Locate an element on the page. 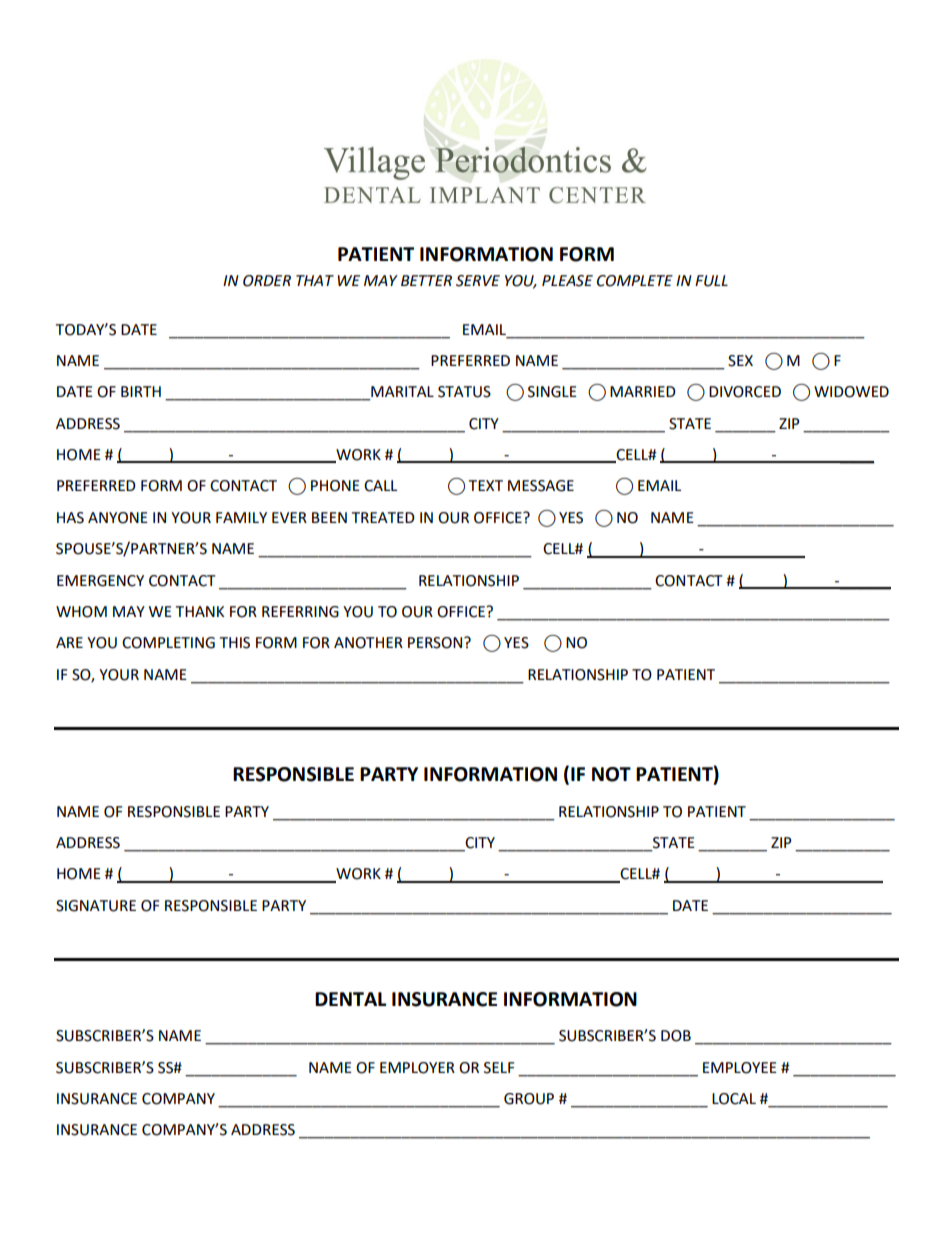  SERVE is located at coordinates (478, 281).
